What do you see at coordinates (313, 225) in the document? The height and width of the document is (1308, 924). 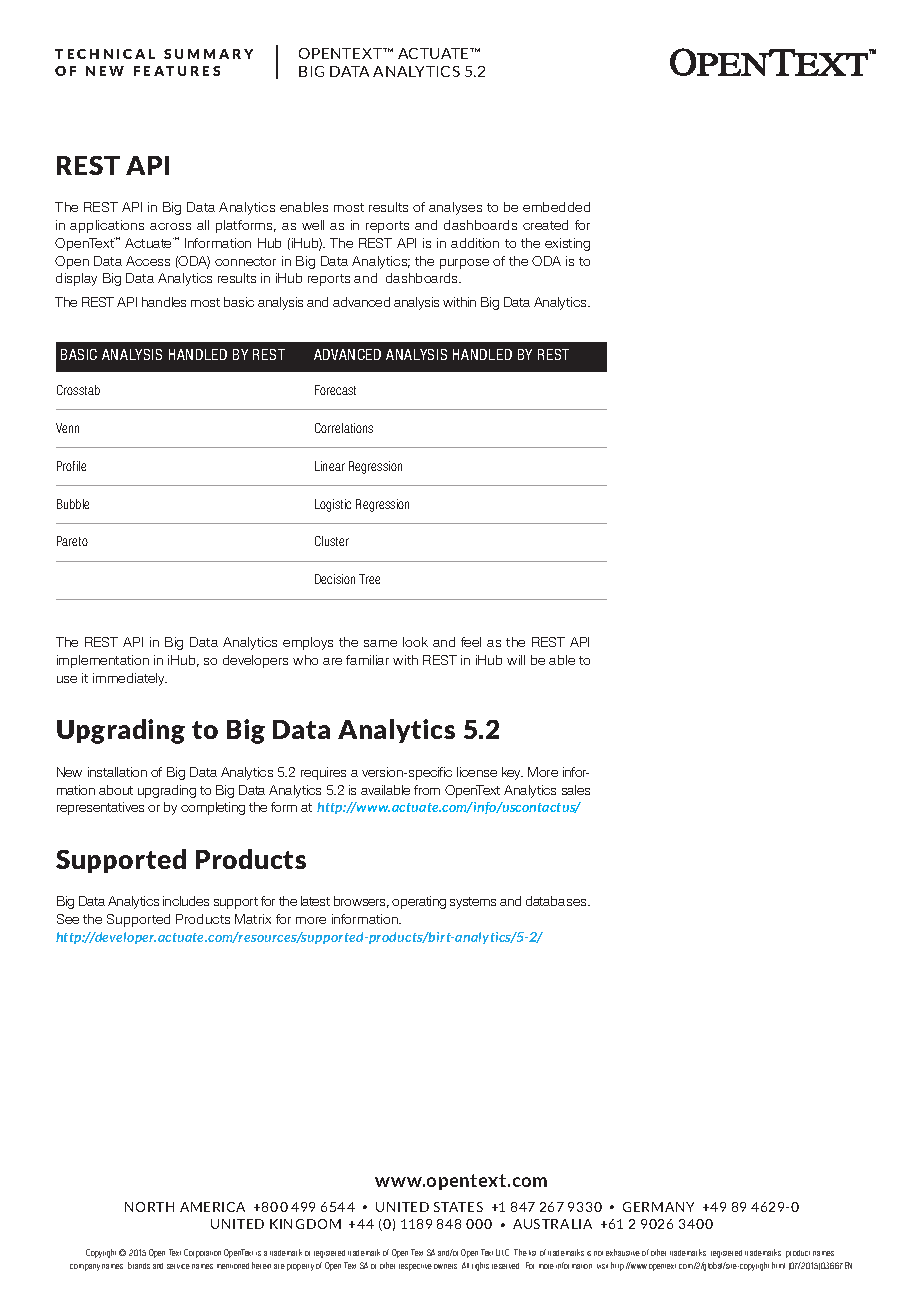 I see `well` at bounding box center [313, 225].
